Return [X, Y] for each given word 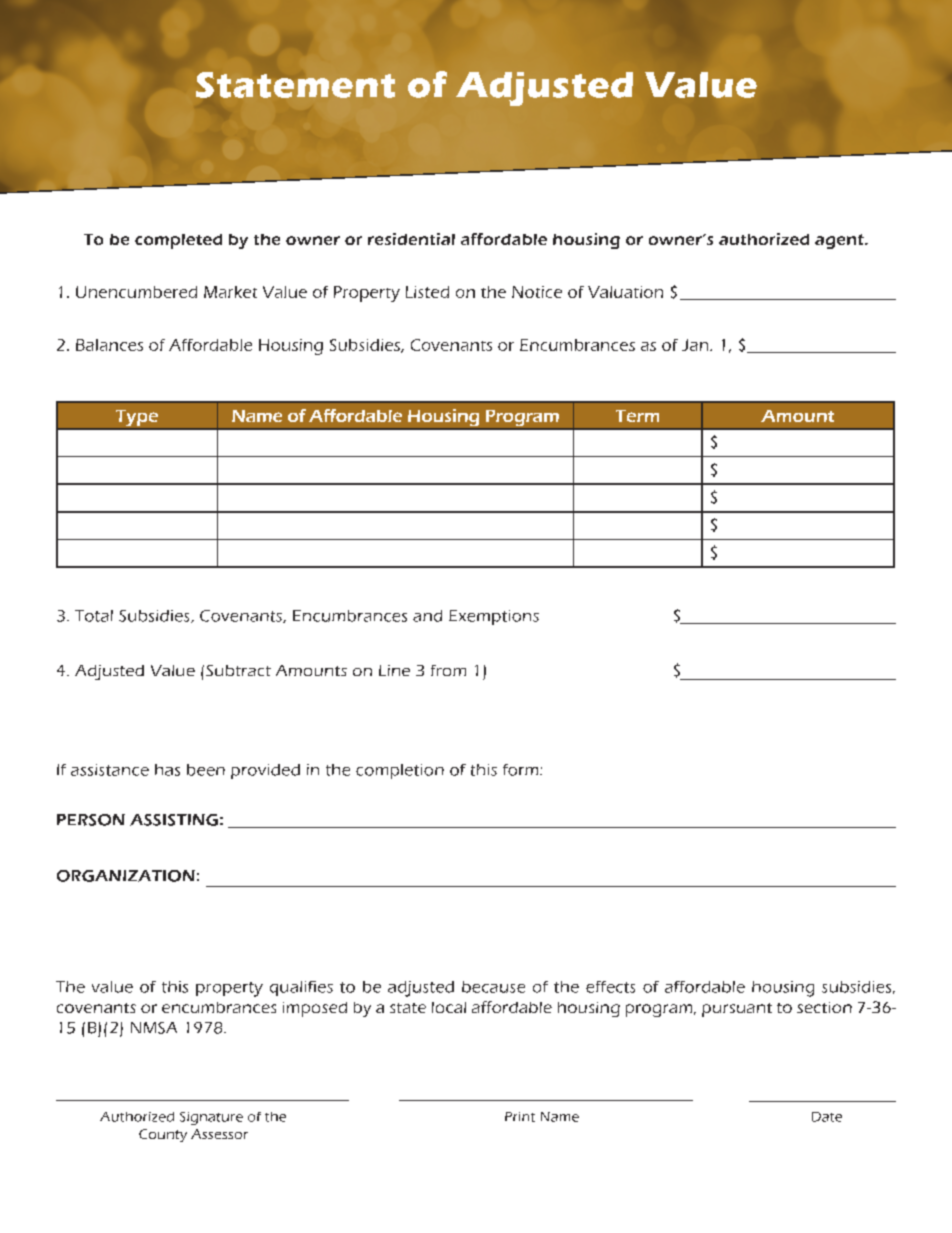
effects [610, 987]
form [522, 770]
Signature [211, 1118]
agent [840, 241]
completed [178, 241]
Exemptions [494, 617]
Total [94, 616]
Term [637, 416]
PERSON [91, 820]
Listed [427, 292]
